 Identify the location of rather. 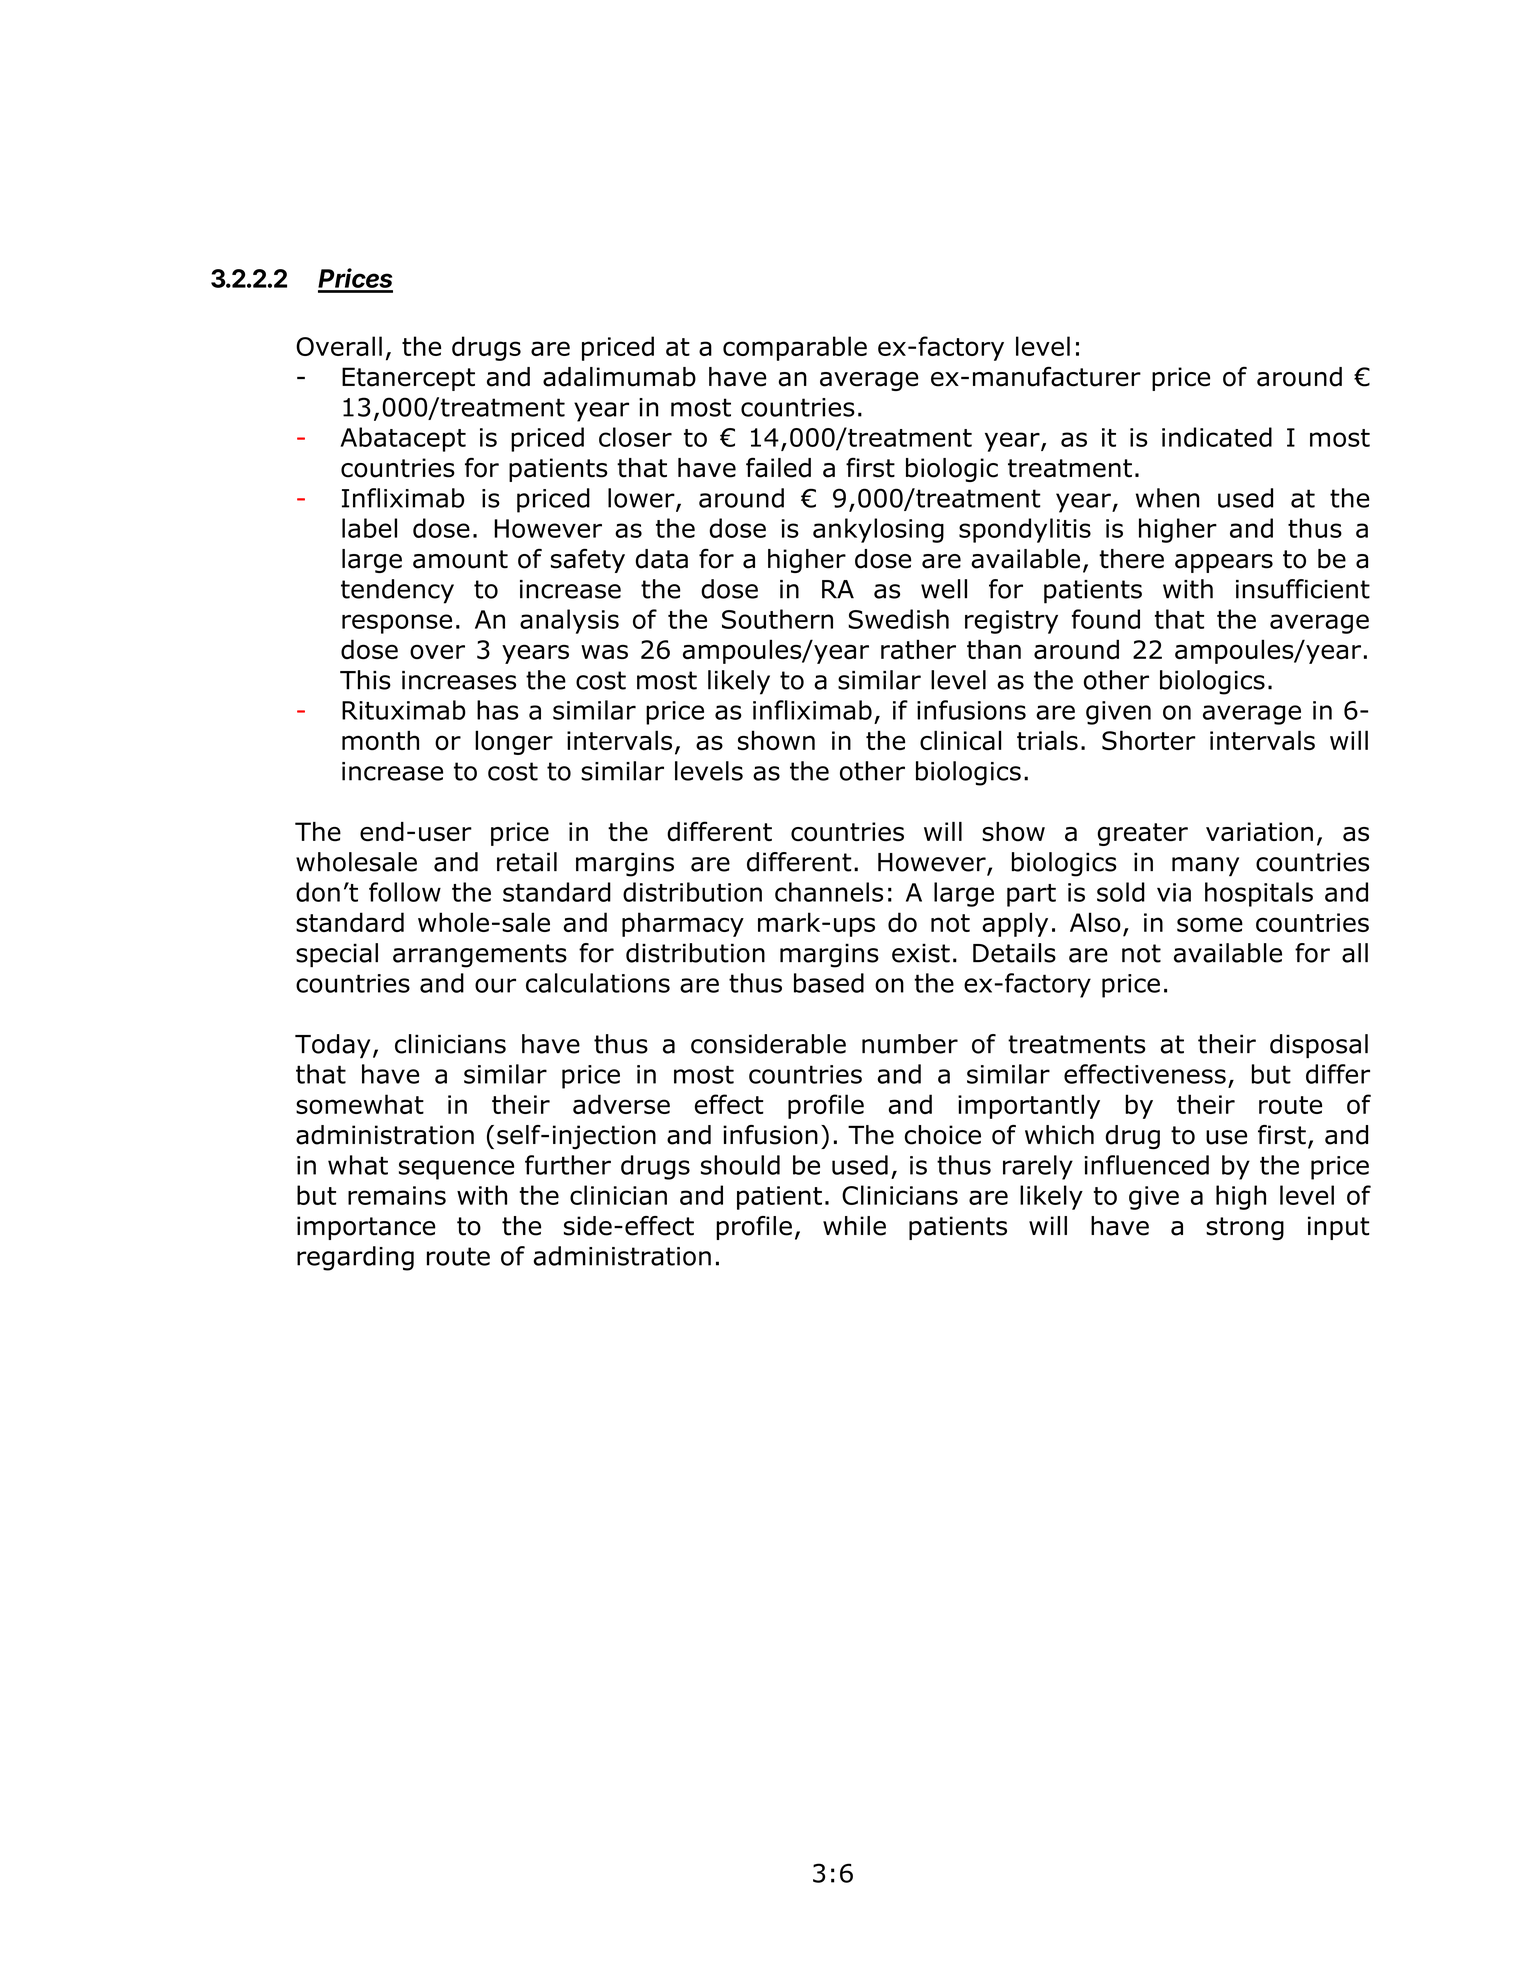
(918, 649).
